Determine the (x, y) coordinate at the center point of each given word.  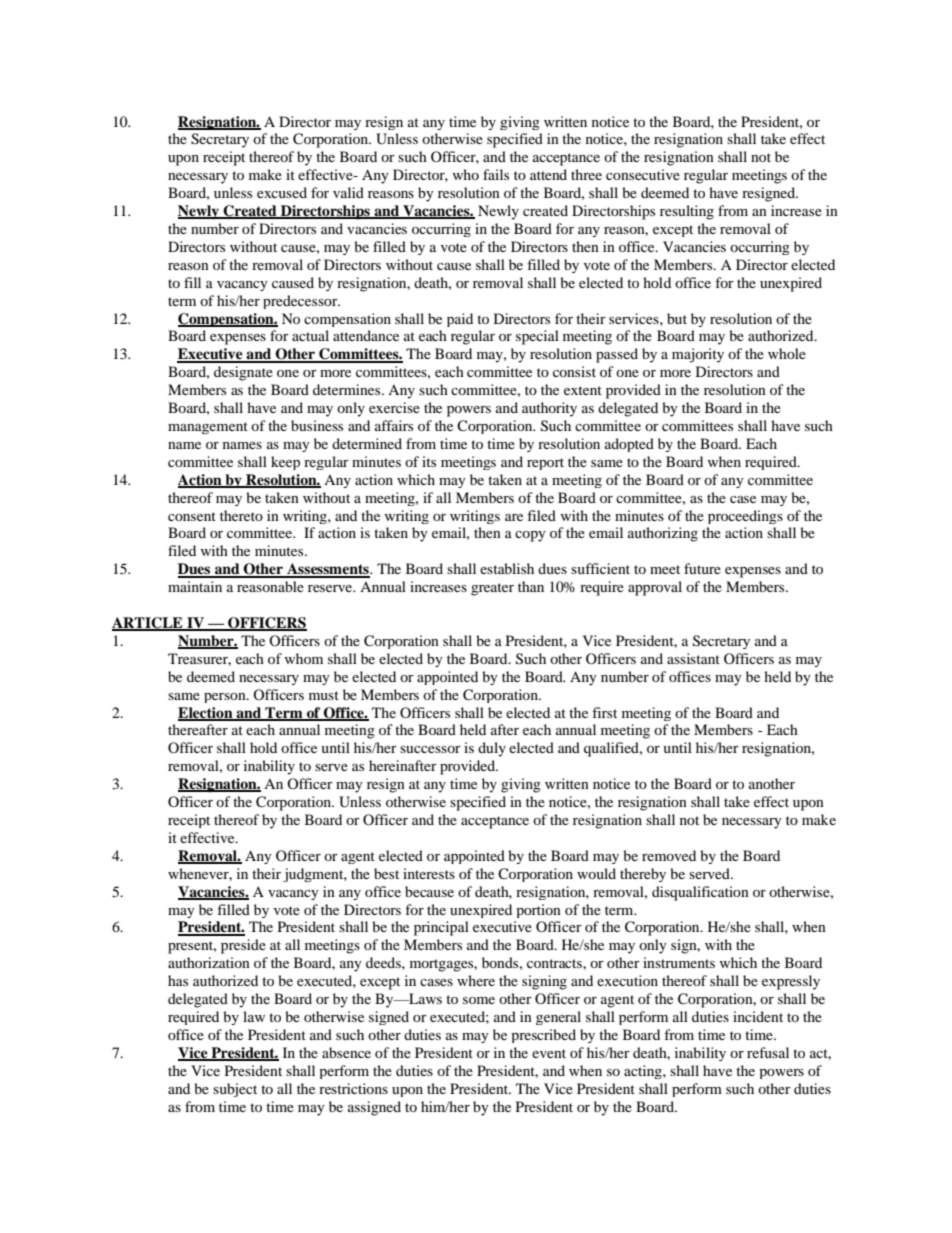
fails (496, 174)
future (702, 568)
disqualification (700, 893)
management (208, 428)
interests (429, 873)
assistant (693, 658)
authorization (209, 962)
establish (507, 568)
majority (698, 355)
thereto (241, 515)
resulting (687, 212)
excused (282, 192)
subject (235, 1090)
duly (492, 749)
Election (206, 713)
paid (460, 320)
